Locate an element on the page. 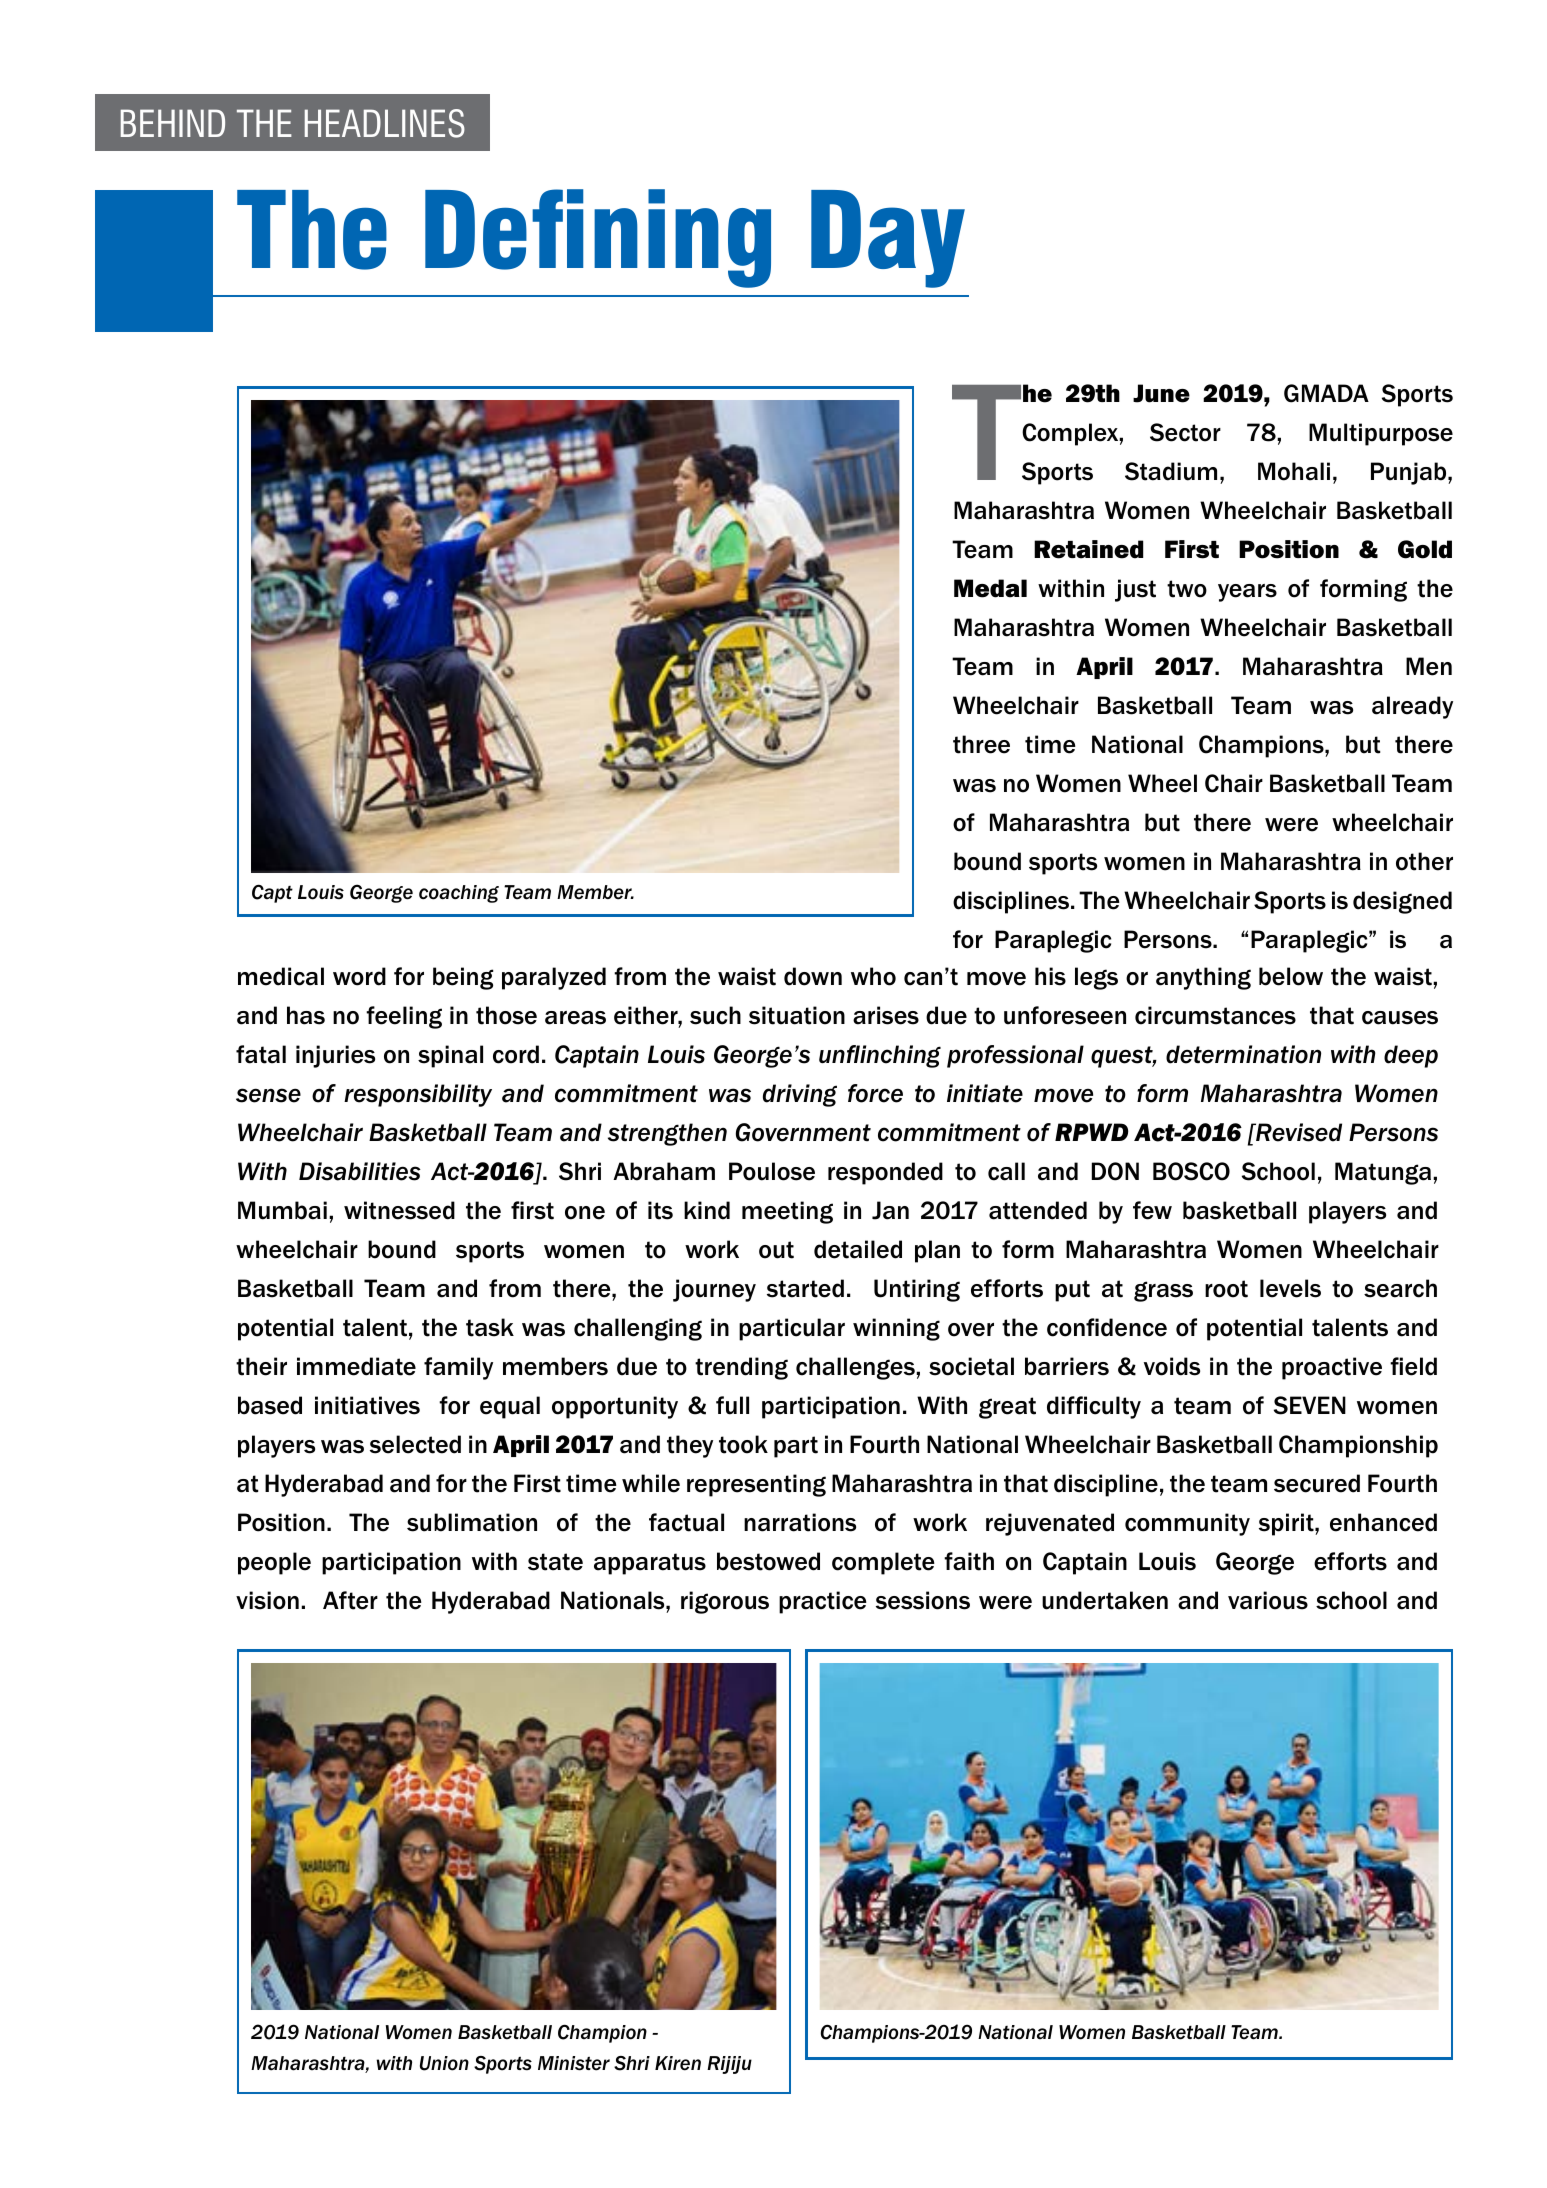  injuries is located at coordinates (335, 1056).
